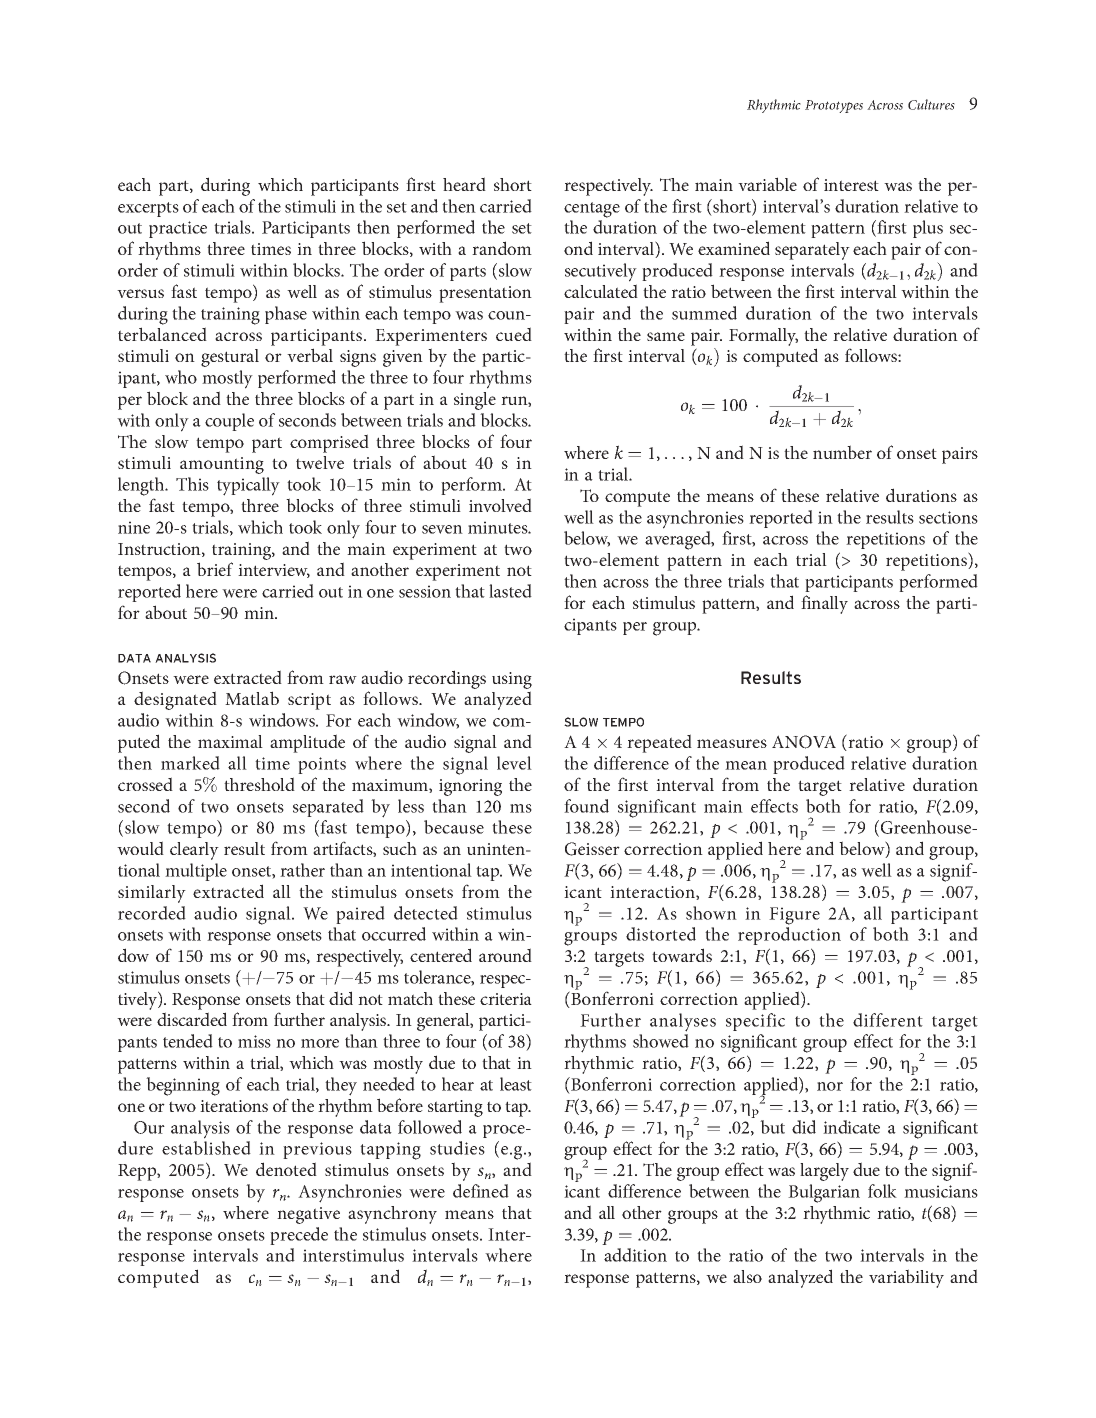 The width and height of the page is (1096, 1418). What do you see at coordinates (259, 784) in the page?
I see `threshold` at bounding box center [259, 784].
